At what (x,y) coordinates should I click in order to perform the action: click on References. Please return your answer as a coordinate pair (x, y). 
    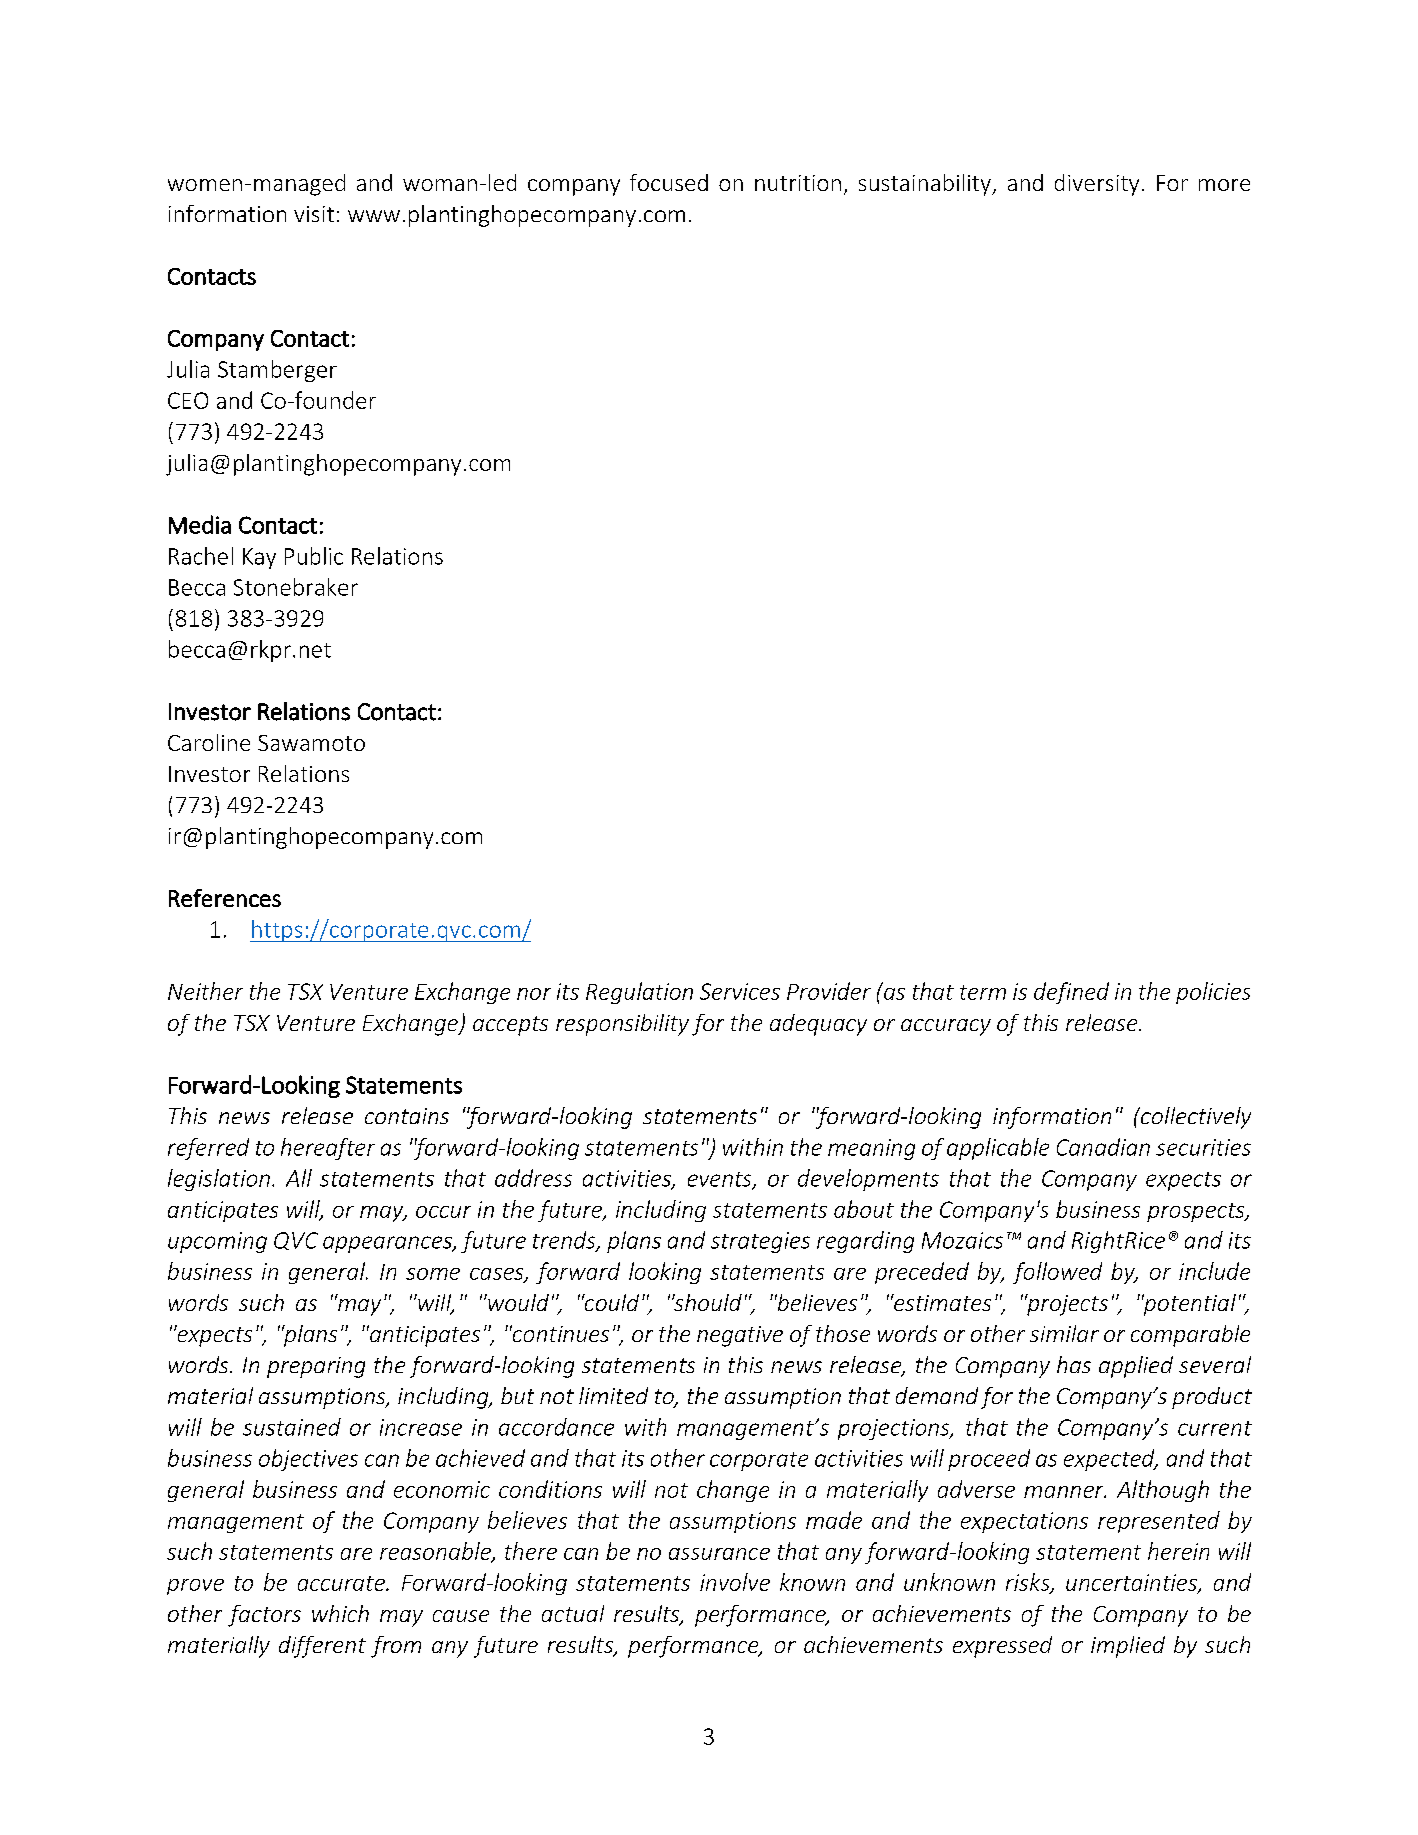
    Looking at the image, I should click on (225, 898).
